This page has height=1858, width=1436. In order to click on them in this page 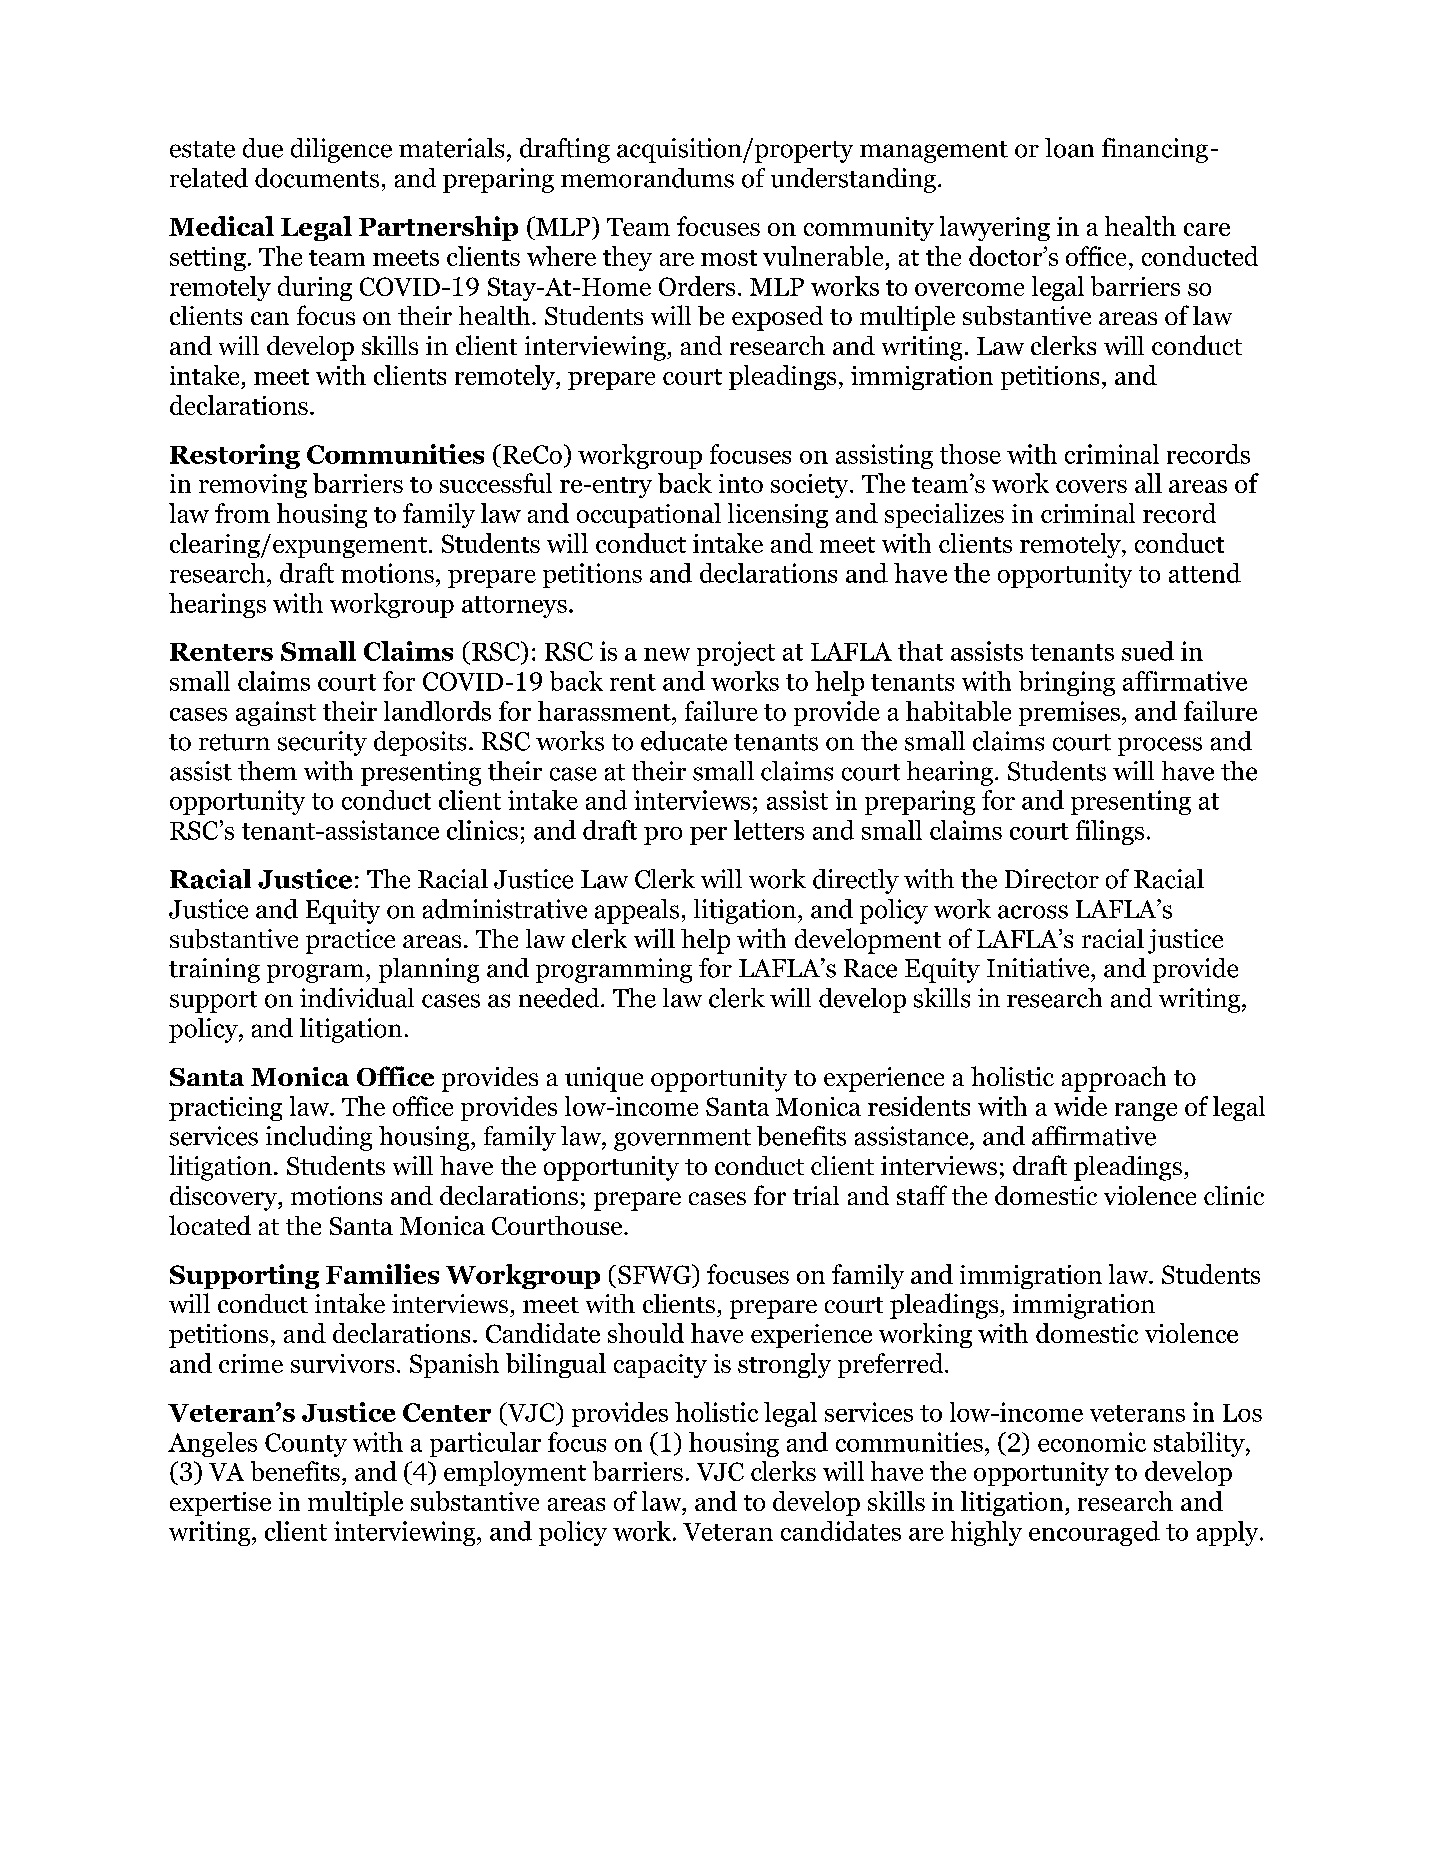, I will do `click(267, 771)`.
